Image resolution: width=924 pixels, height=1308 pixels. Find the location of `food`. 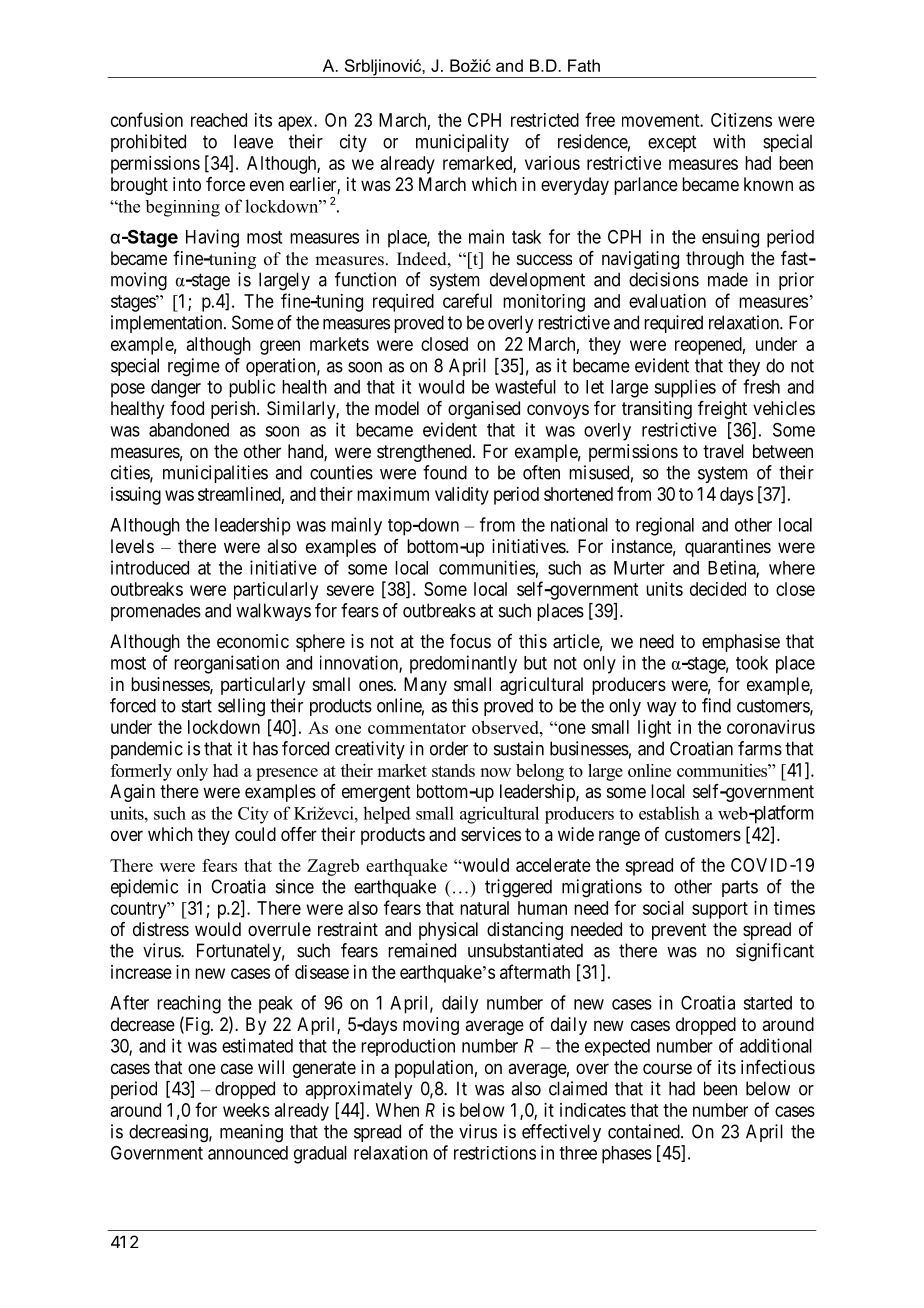

food is located at coordinates (187, 408).
